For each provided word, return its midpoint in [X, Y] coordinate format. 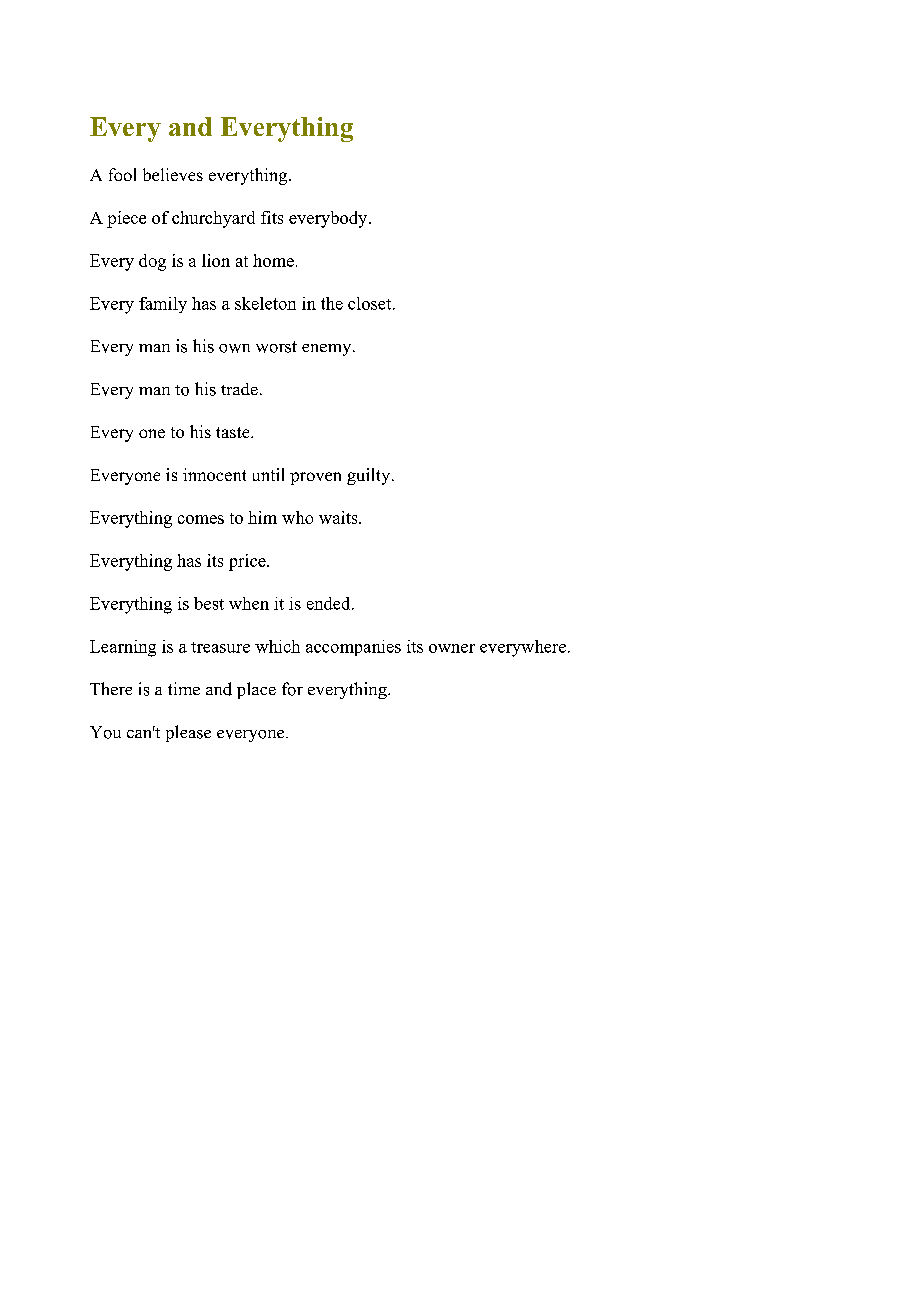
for [292, 689]
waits [339, 517]
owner [452, 648]
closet [371, 303]
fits [272, 217]
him [262, 517]
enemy [328, 350]
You [105, 732]
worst [276, 347]
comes [201, 519]
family [163, 305]
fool [122, 174]
